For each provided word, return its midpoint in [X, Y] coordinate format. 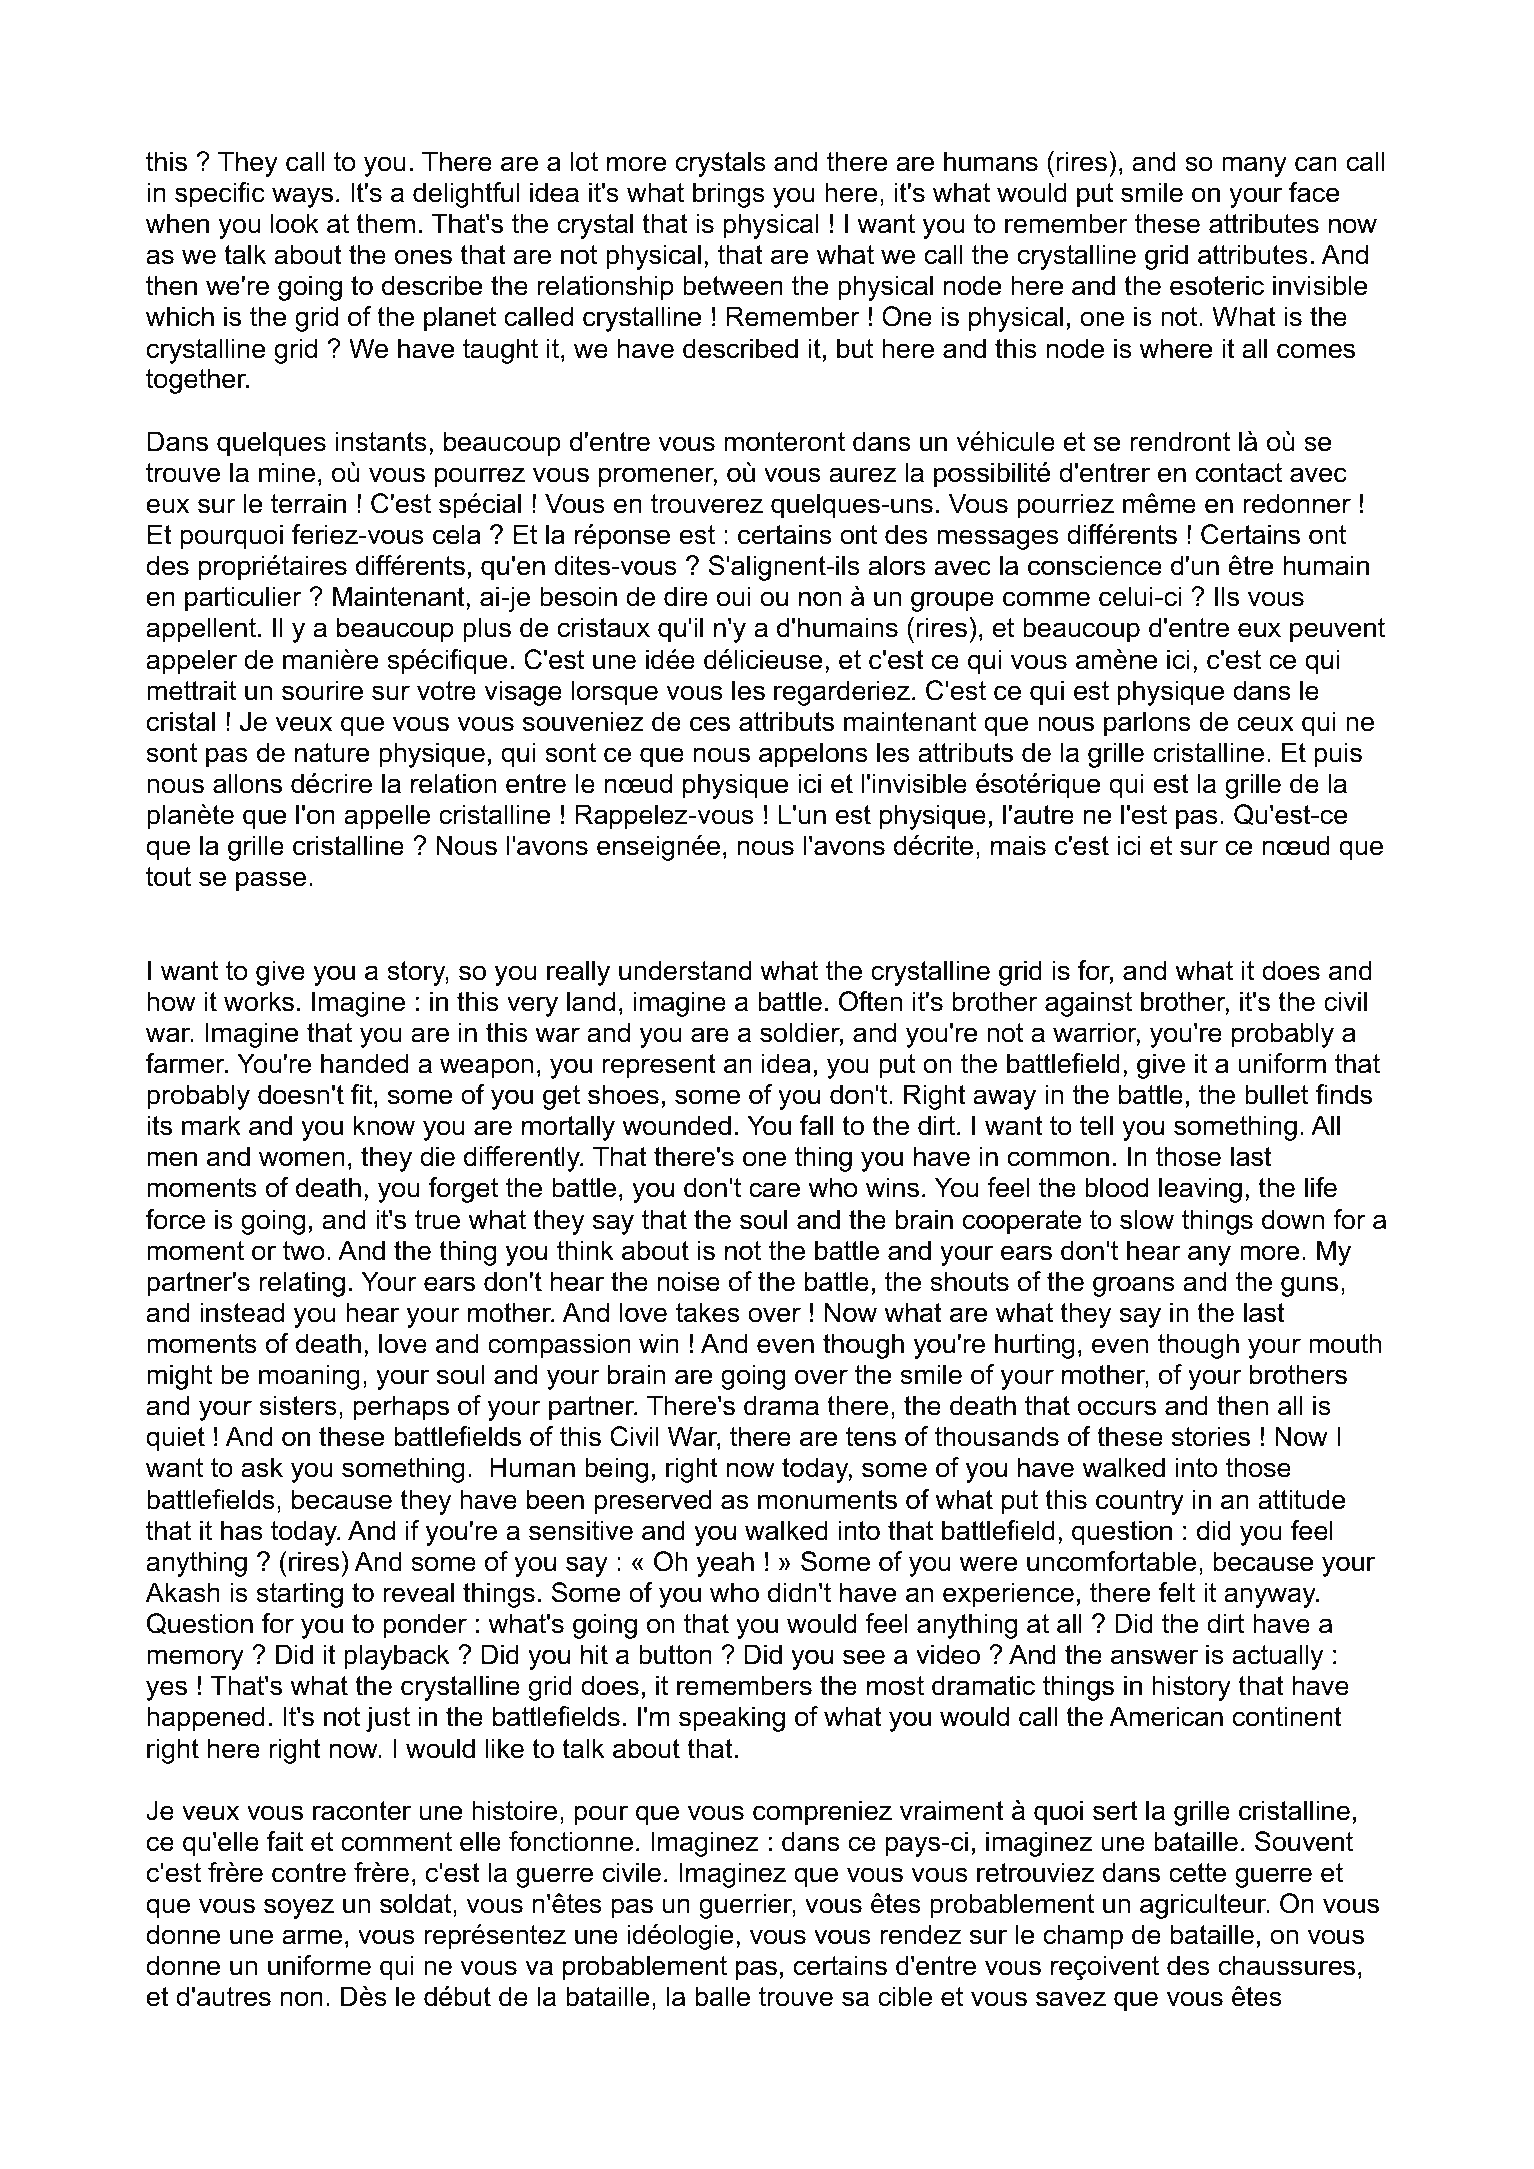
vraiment [952, 1810]
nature [332, 753]
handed [364, 1063]
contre [309, 1873]
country [1140, 1502]
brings [729, 195]
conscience [1095, 565]
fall [816, 1125]
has [242, 1530]
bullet [1276, 1094]
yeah [725, 1564]
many [1254, 166]
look [295, 223]
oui [734, 596]
